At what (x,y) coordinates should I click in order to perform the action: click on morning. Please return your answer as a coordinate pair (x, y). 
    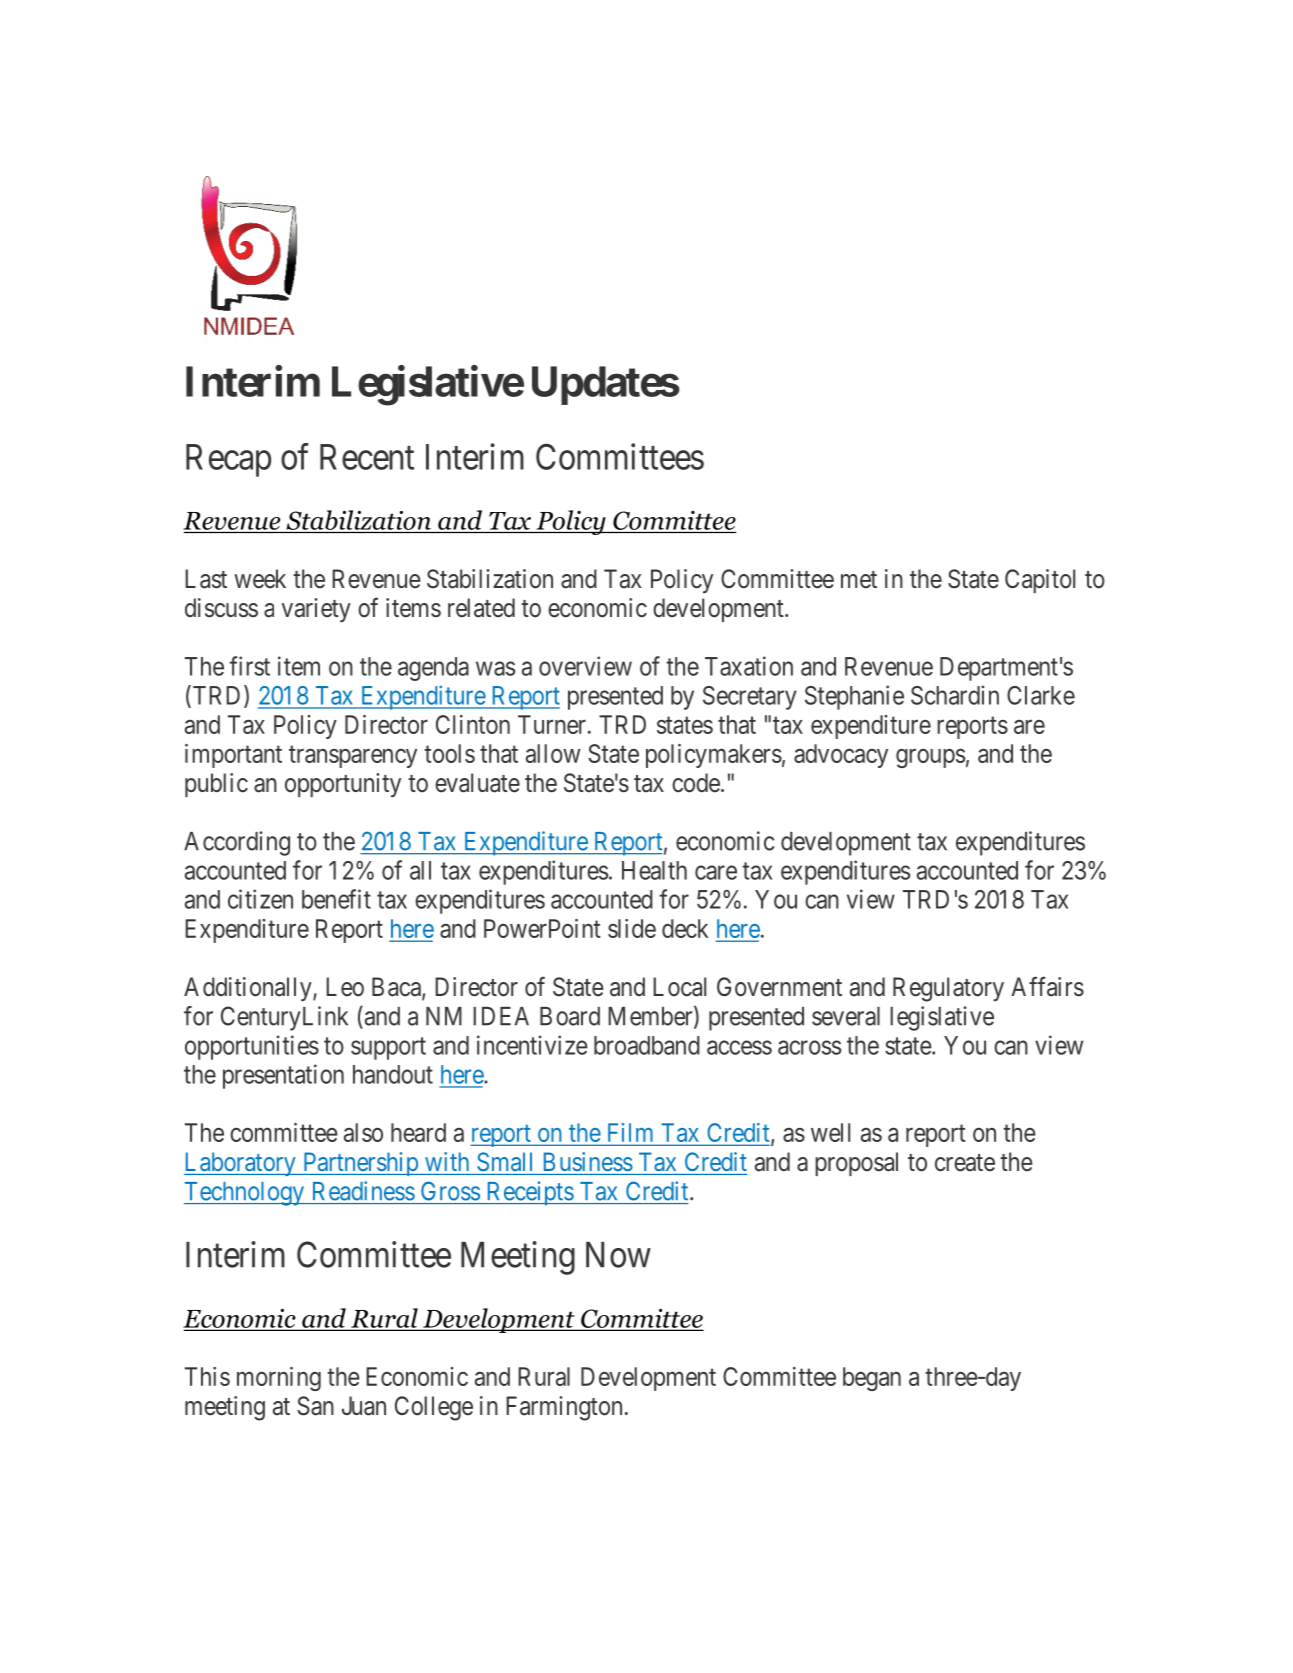
    Looking at the image, I should click on (279, 1379).
